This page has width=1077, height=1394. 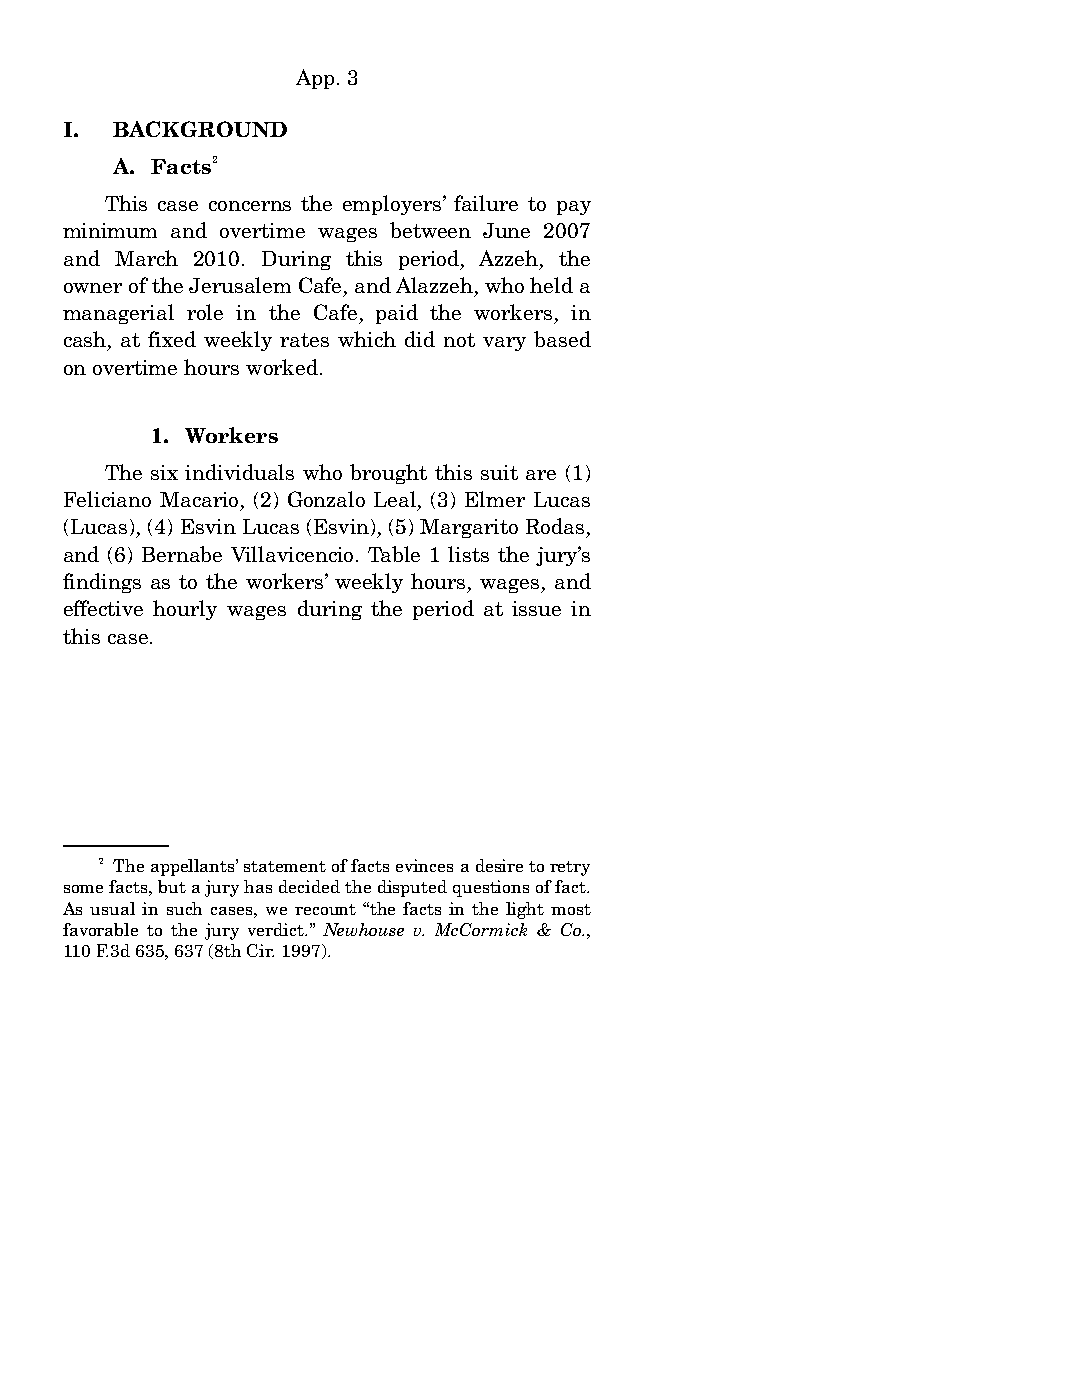 I want to click on usual, so click(x=112, y=908).
